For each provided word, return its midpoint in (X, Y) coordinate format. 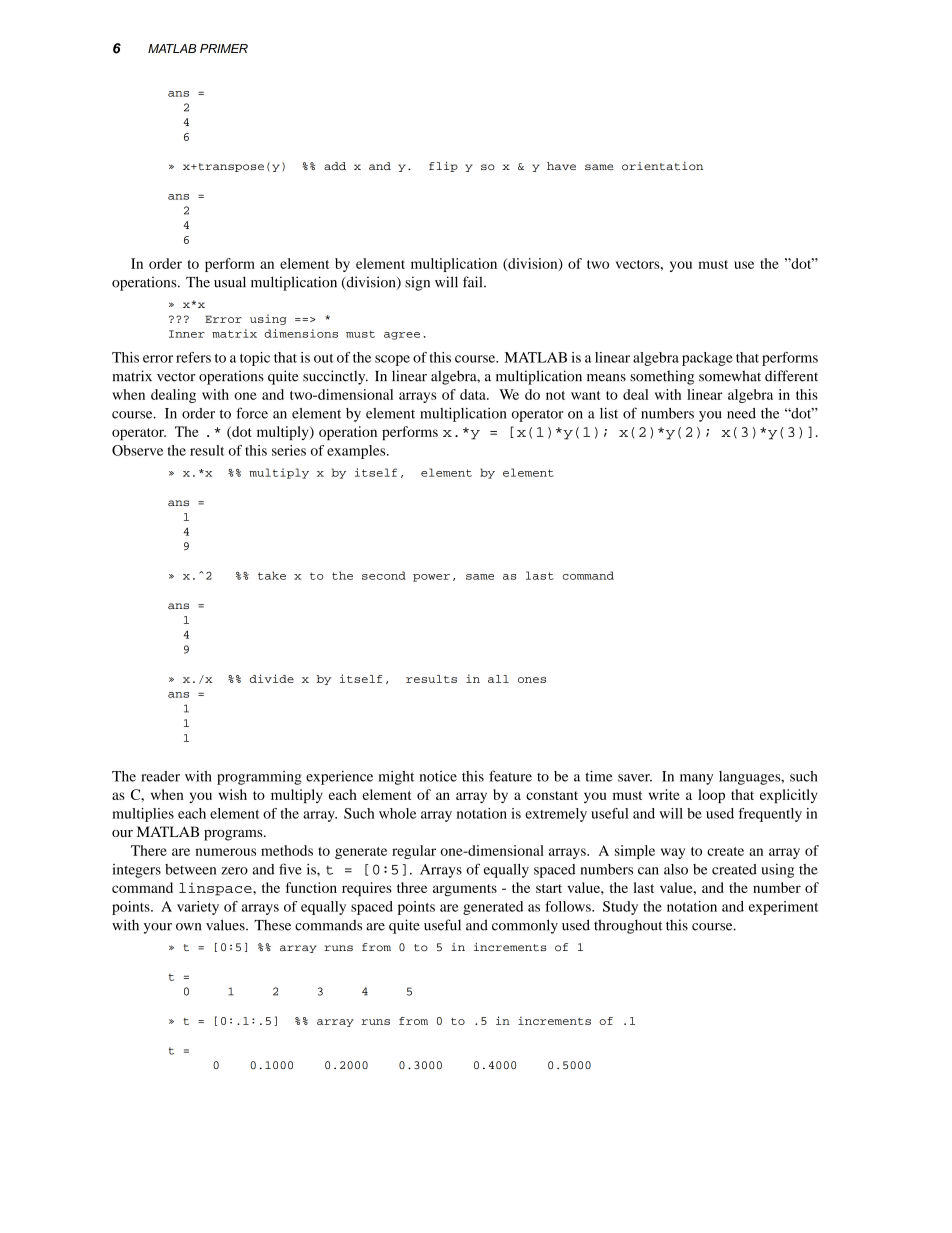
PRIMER (224, 48)
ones (532, 680)
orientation (662, 166)
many (696, 779)
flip (443, 167)
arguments (465, 890)
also (676, 869)
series (289, 450)
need (741, 413)
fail (474, 282)
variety (198, 908)
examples (357, 452)
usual (230, 282)
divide (272, 678)
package (707, 359)
